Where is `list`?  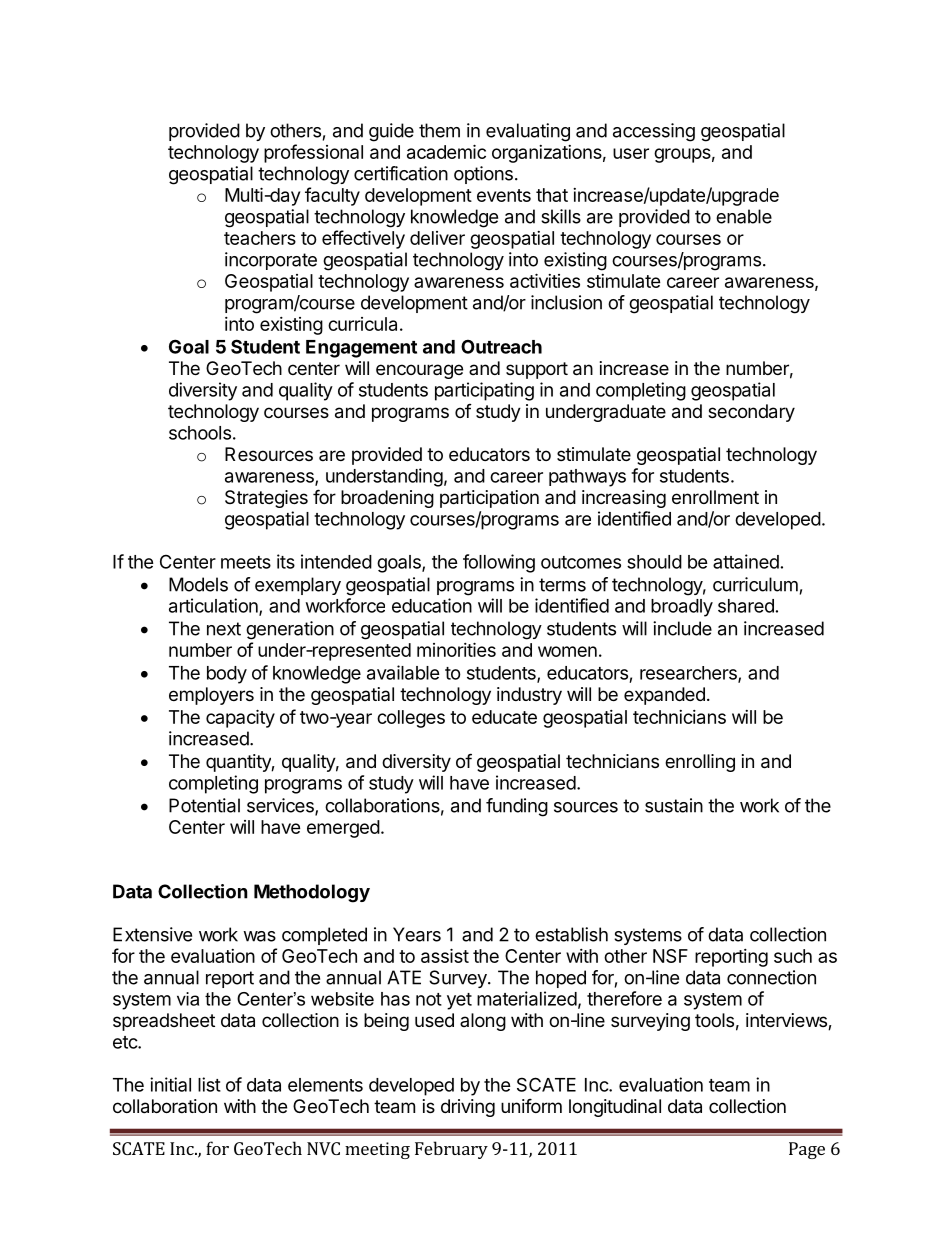 list is located at coordinates (209, 1084).
